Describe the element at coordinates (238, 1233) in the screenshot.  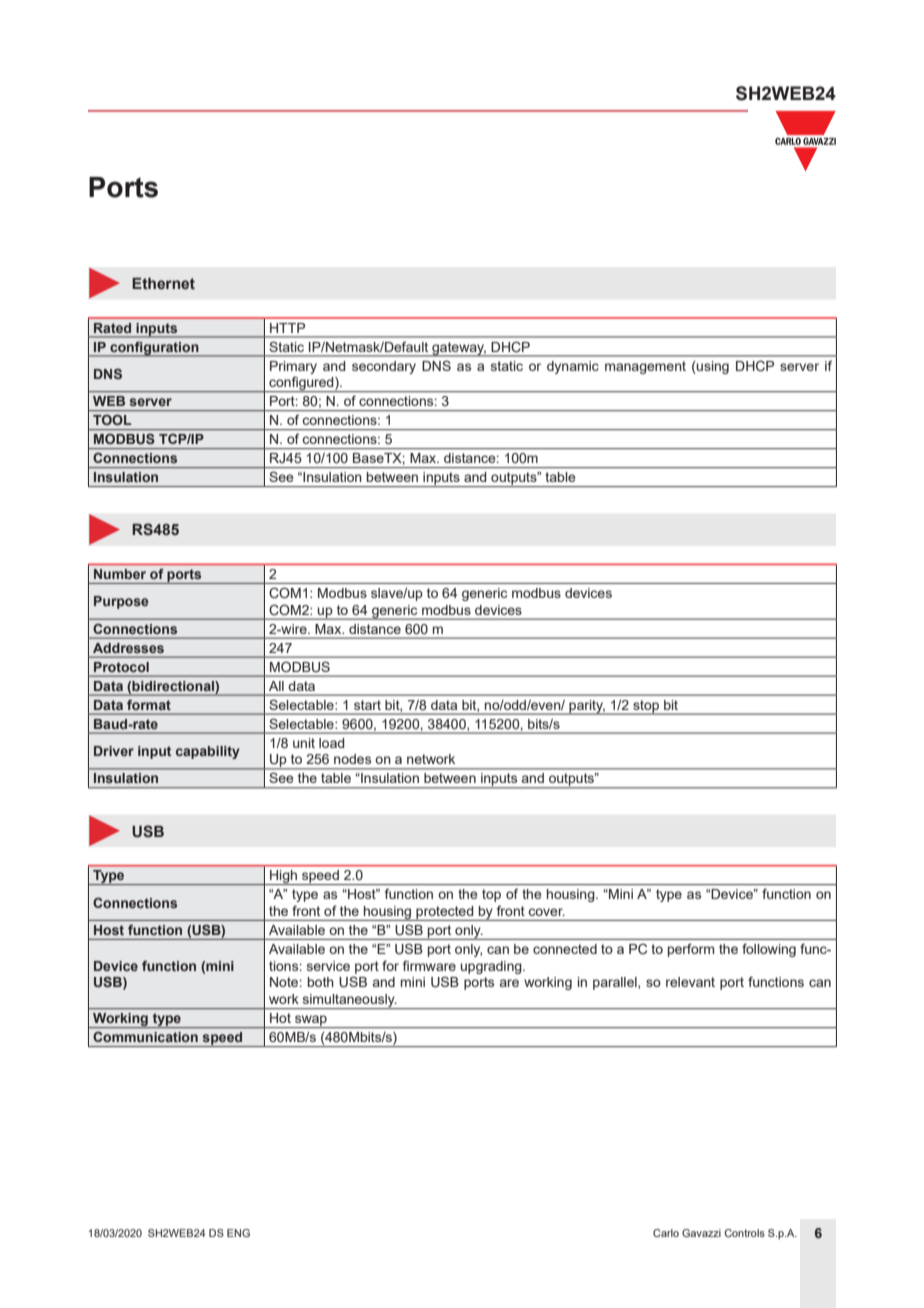
I see `ENG` at that location.
